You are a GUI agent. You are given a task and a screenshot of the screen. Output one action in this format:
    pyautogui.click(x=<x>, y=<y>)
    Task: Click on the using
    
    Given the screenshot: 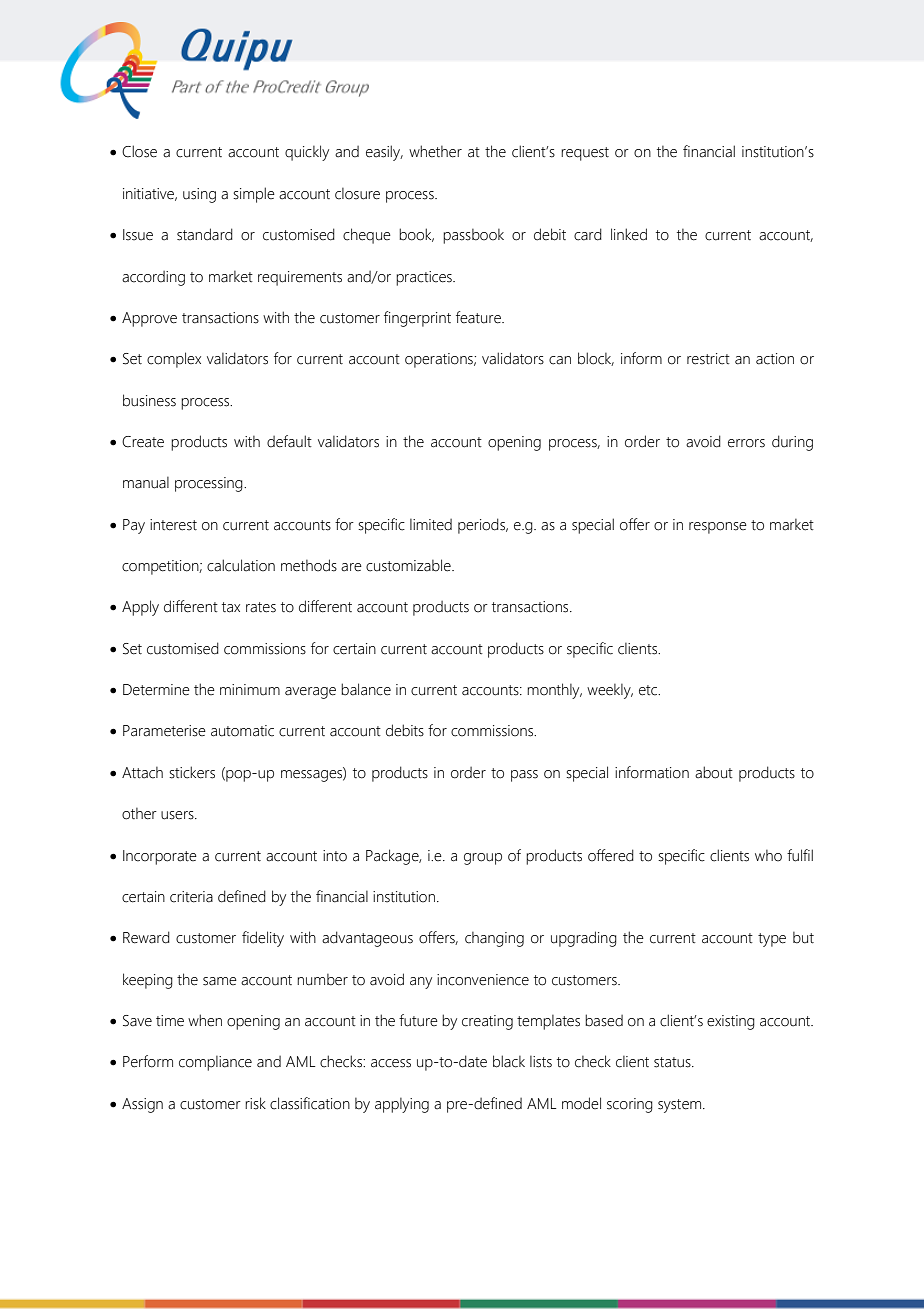 What is the action you would take?
    pyautogui.click(x=199, y=195)
